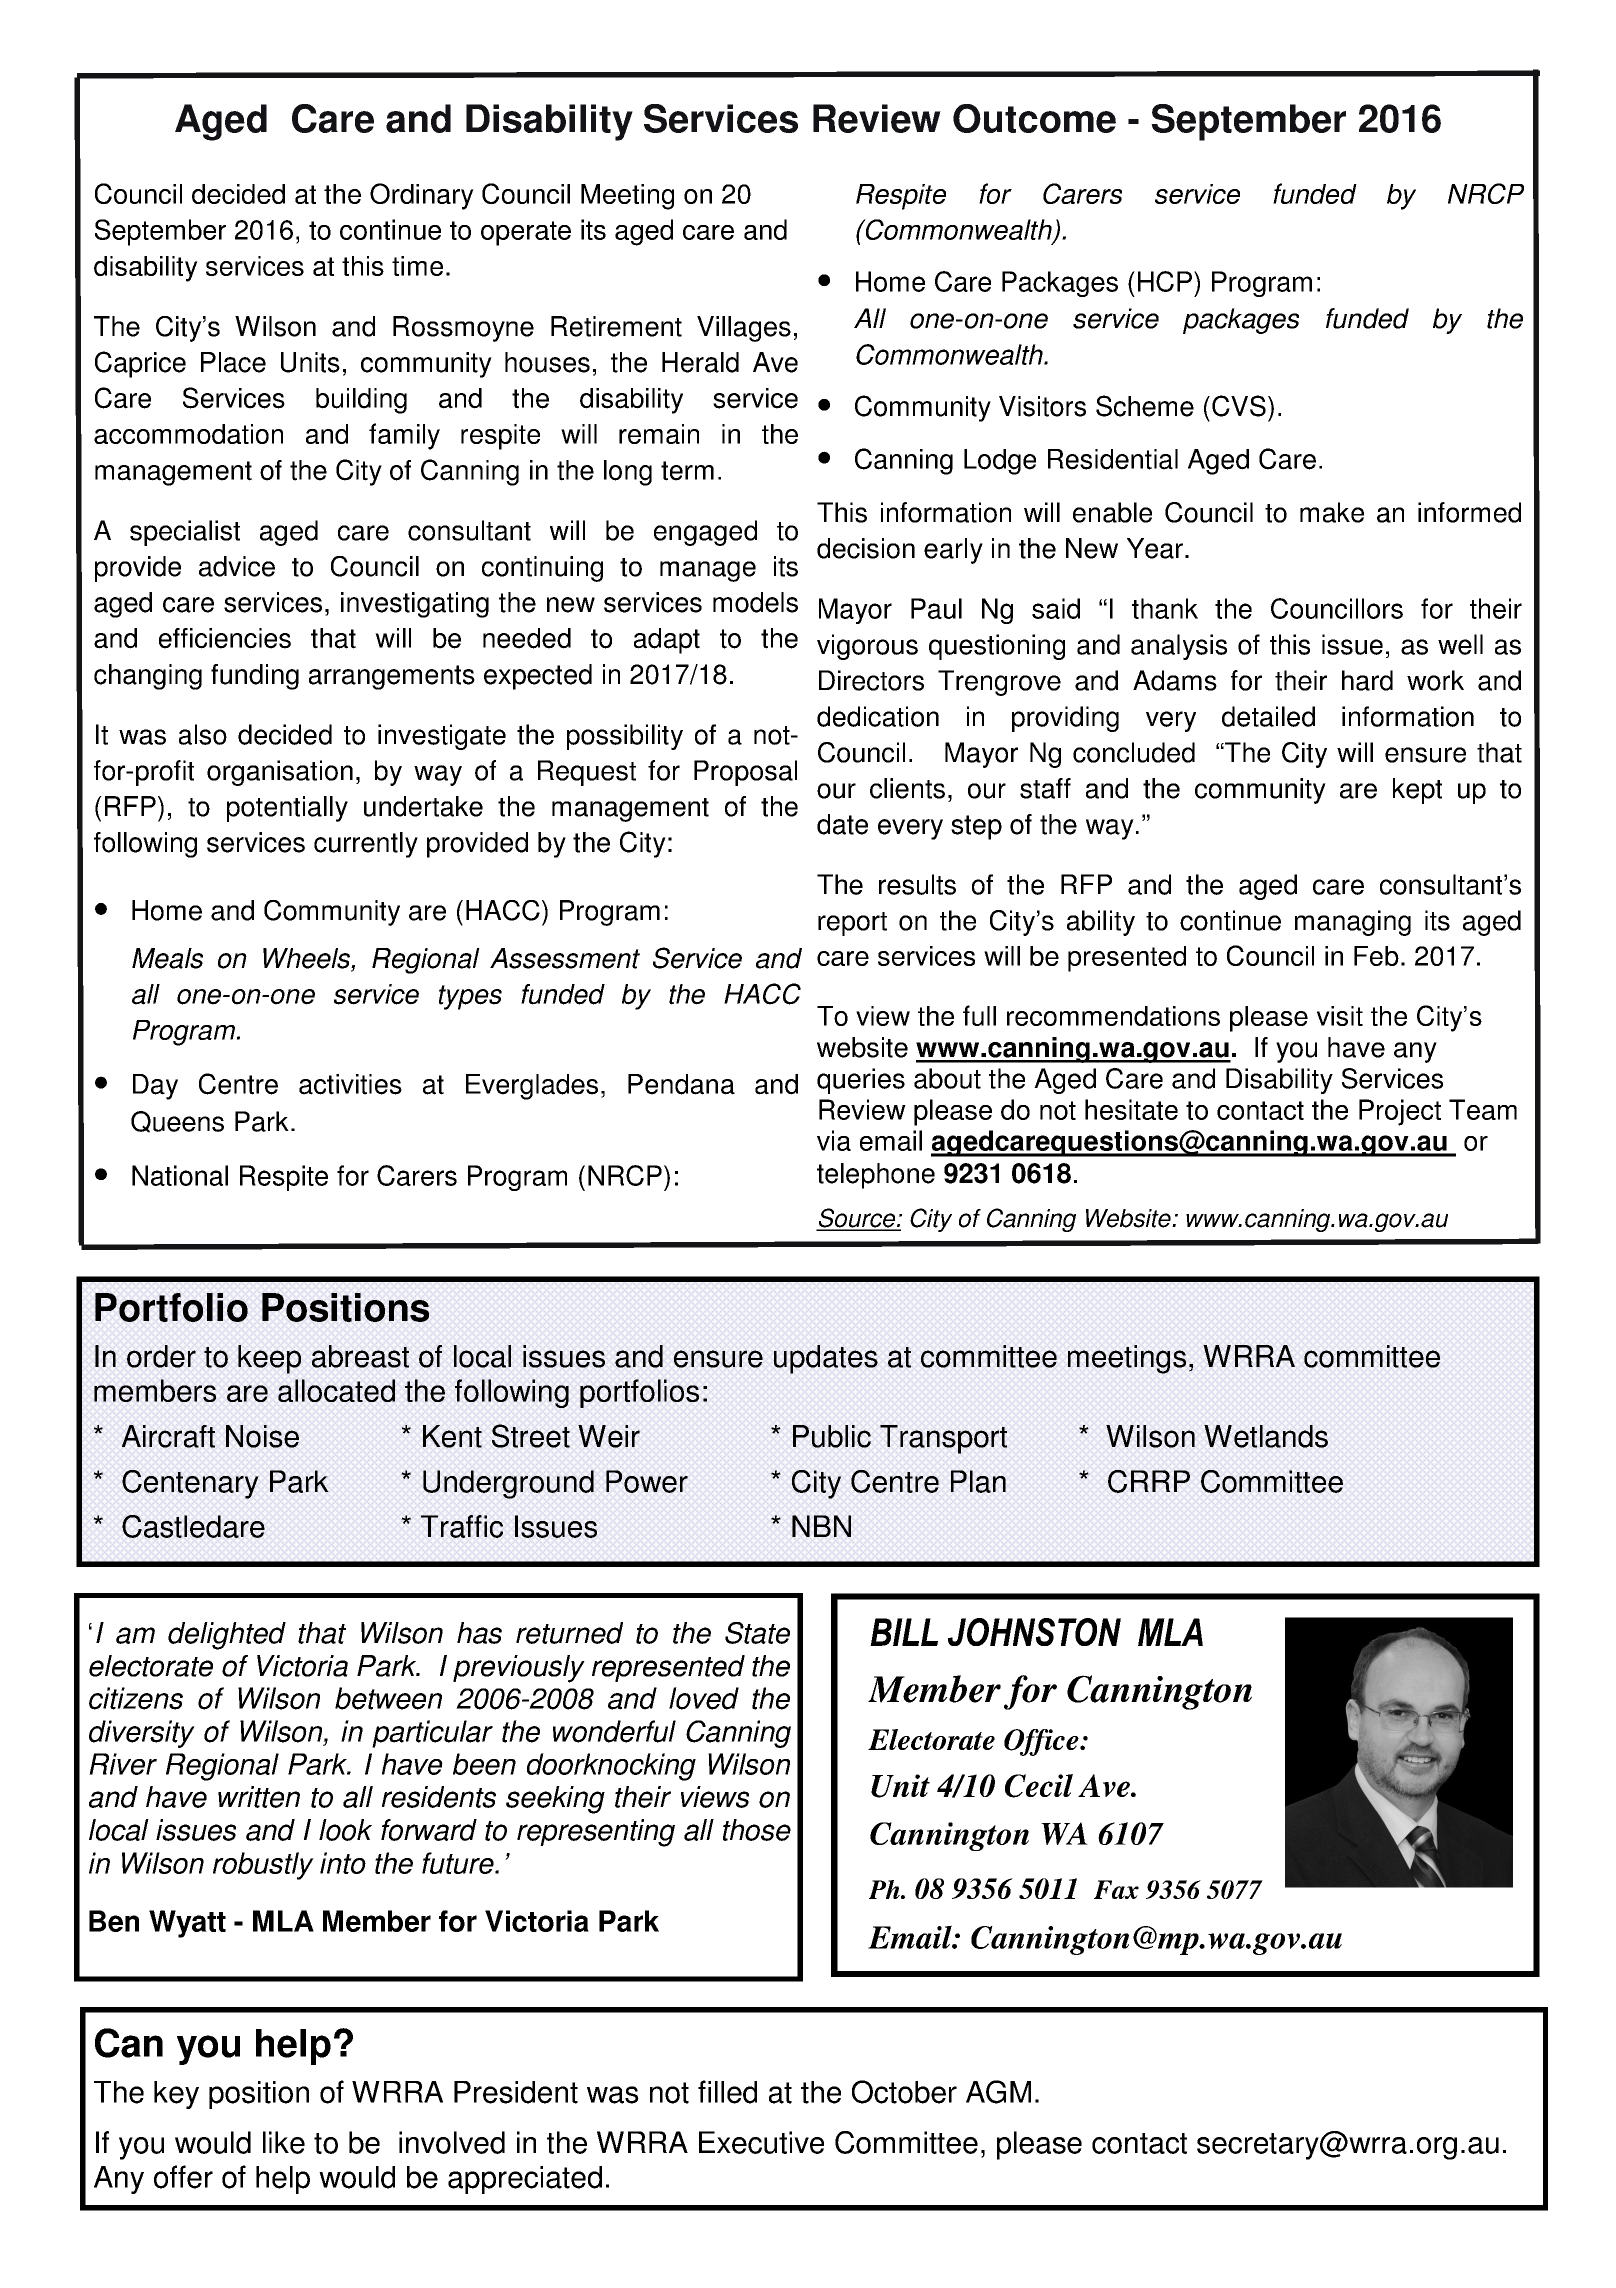 Image resolution: width=1616 pixels, height=2288 pixels. I want to click on Public, so click(832, 1436).
